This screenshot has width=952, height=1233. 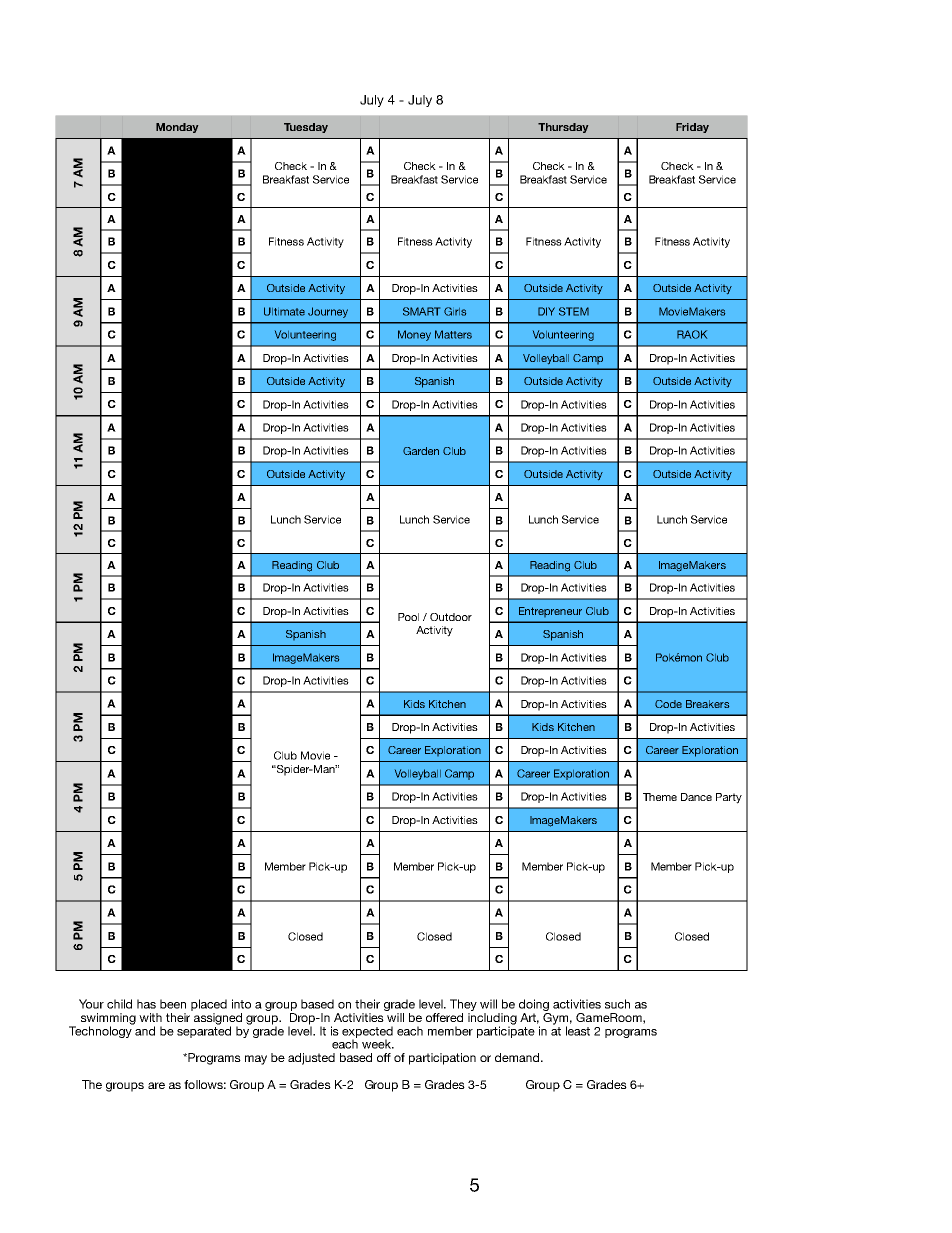 What do you see at coordinates (414, 335) in the screenshot?
I see `Money` at bounding box center [414, 335].
